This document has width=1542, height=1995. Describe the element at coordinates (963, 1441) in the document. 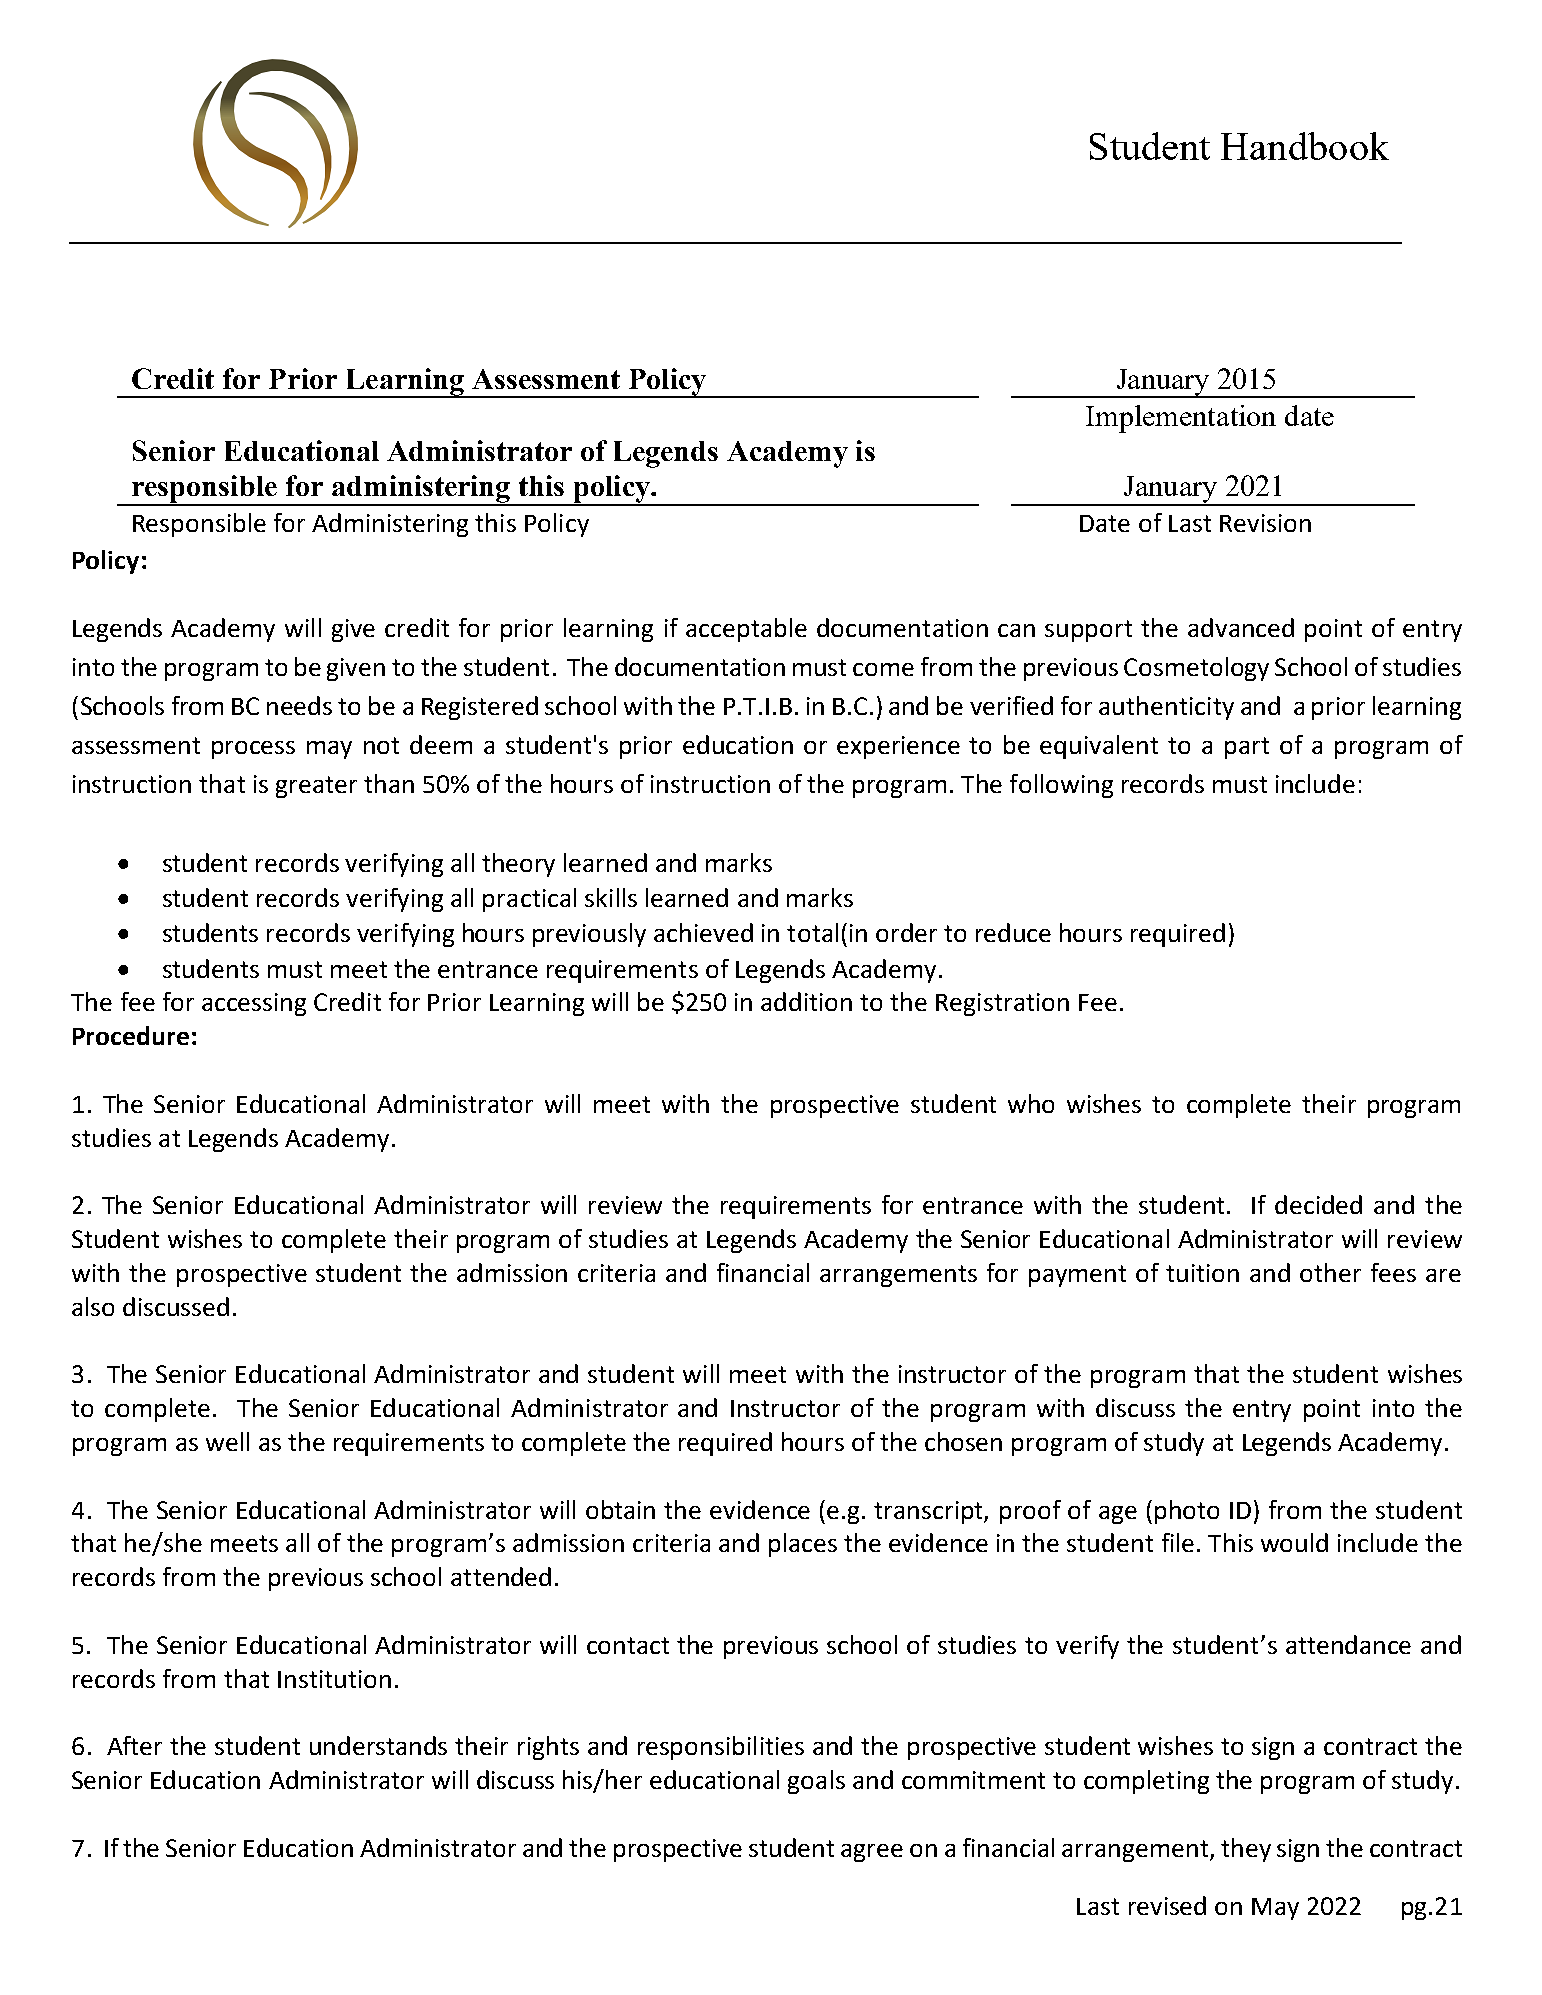

I see `chosen` at that location.
